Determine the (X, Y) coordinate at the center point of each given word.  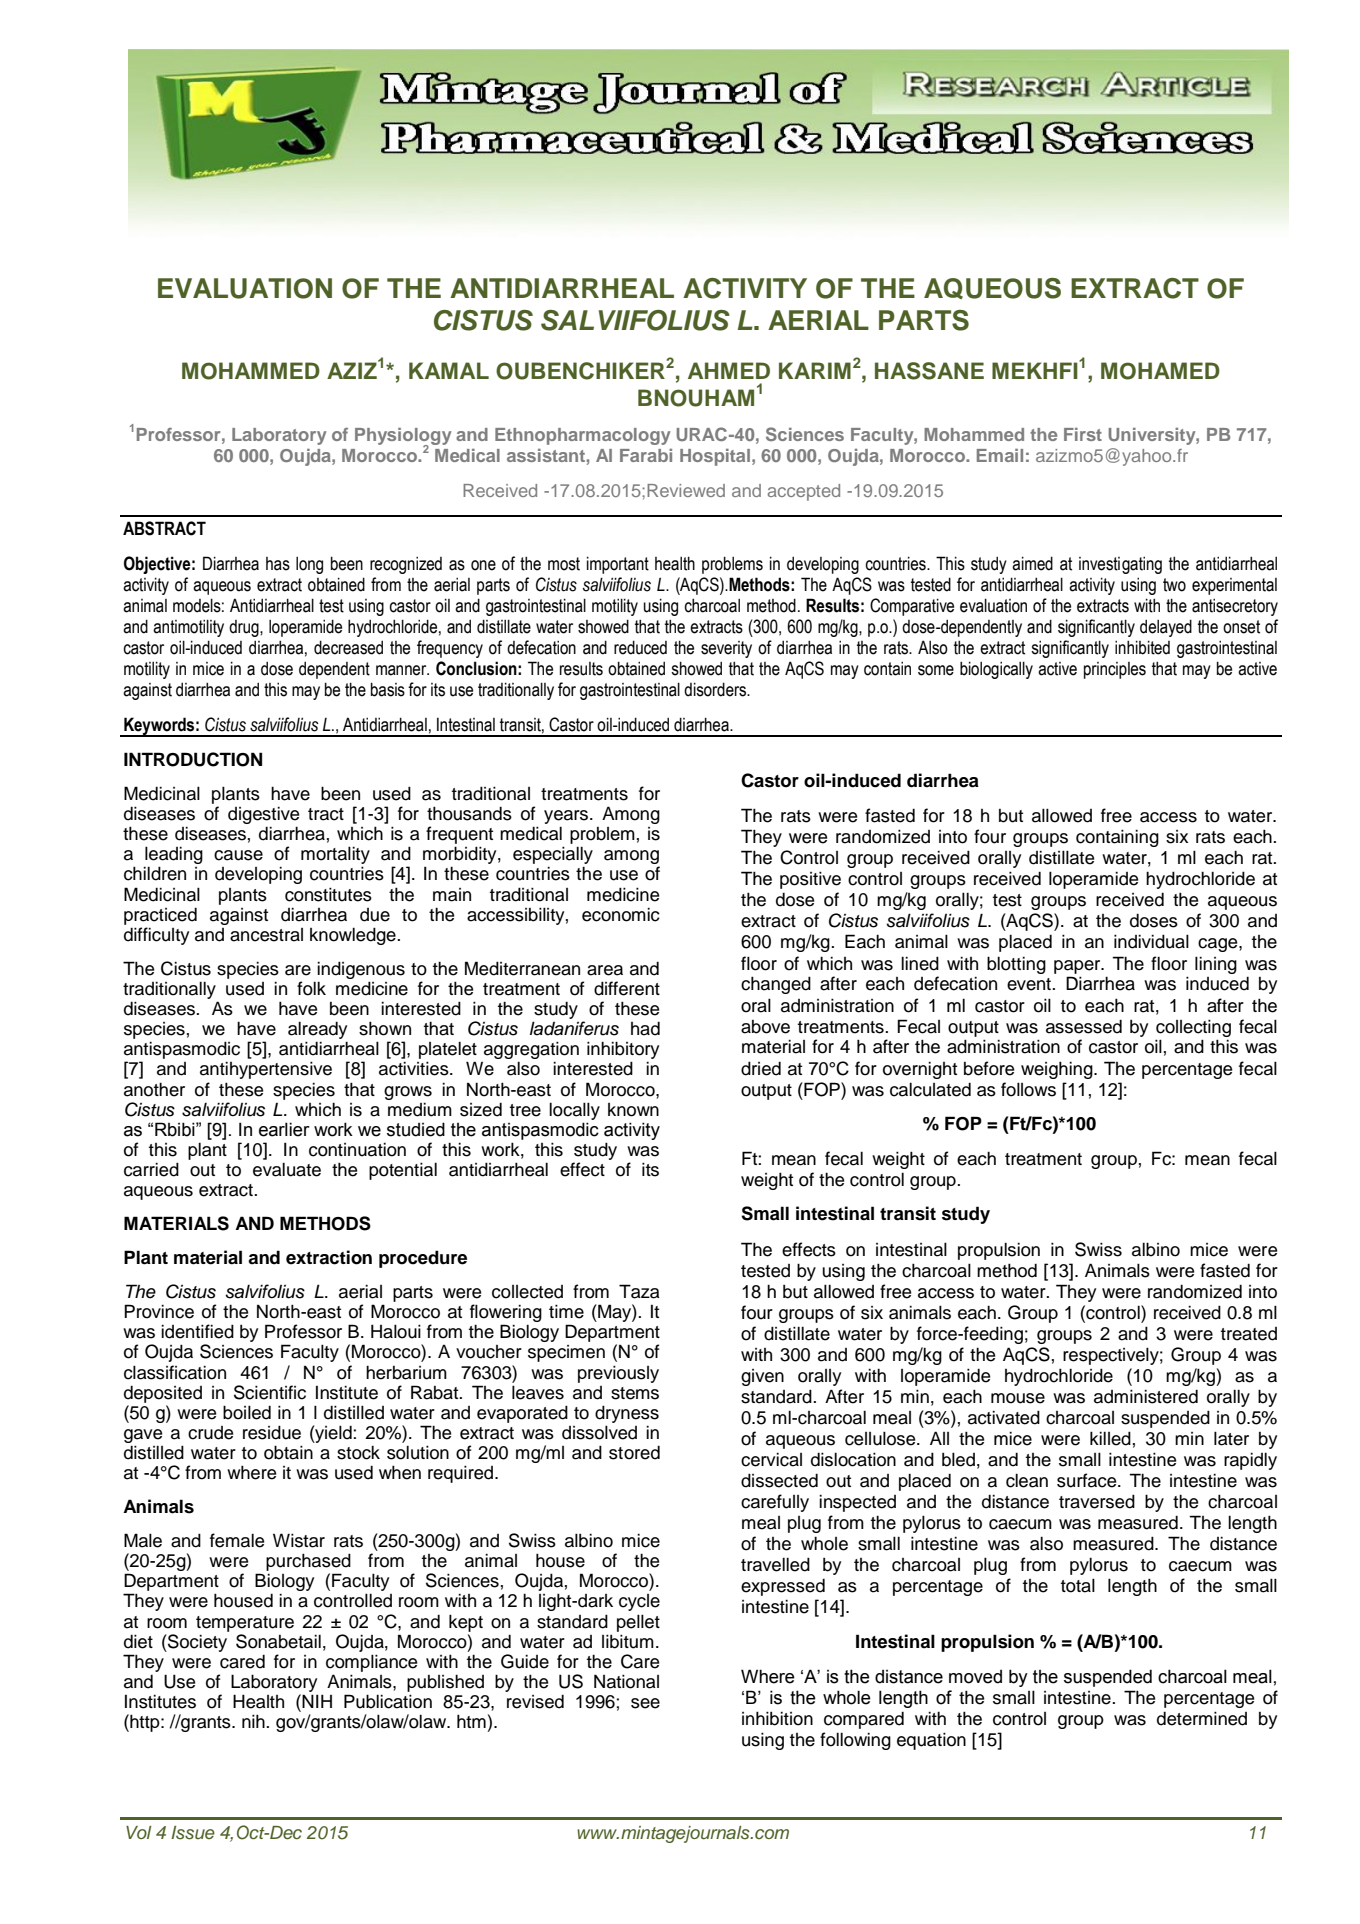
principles (1115, 670)
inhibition (777, 1718)
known (633, 1110)
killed (1110, 1438)
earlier (284, 1129)
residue (272, 1432)
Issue (193, 1833)
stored (634, 1452)
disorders (716, 689)
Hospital (715, 457)
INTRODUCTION (193, 759)
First (1083, 434)
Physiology (403, 438)
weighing (1058, 1070)
